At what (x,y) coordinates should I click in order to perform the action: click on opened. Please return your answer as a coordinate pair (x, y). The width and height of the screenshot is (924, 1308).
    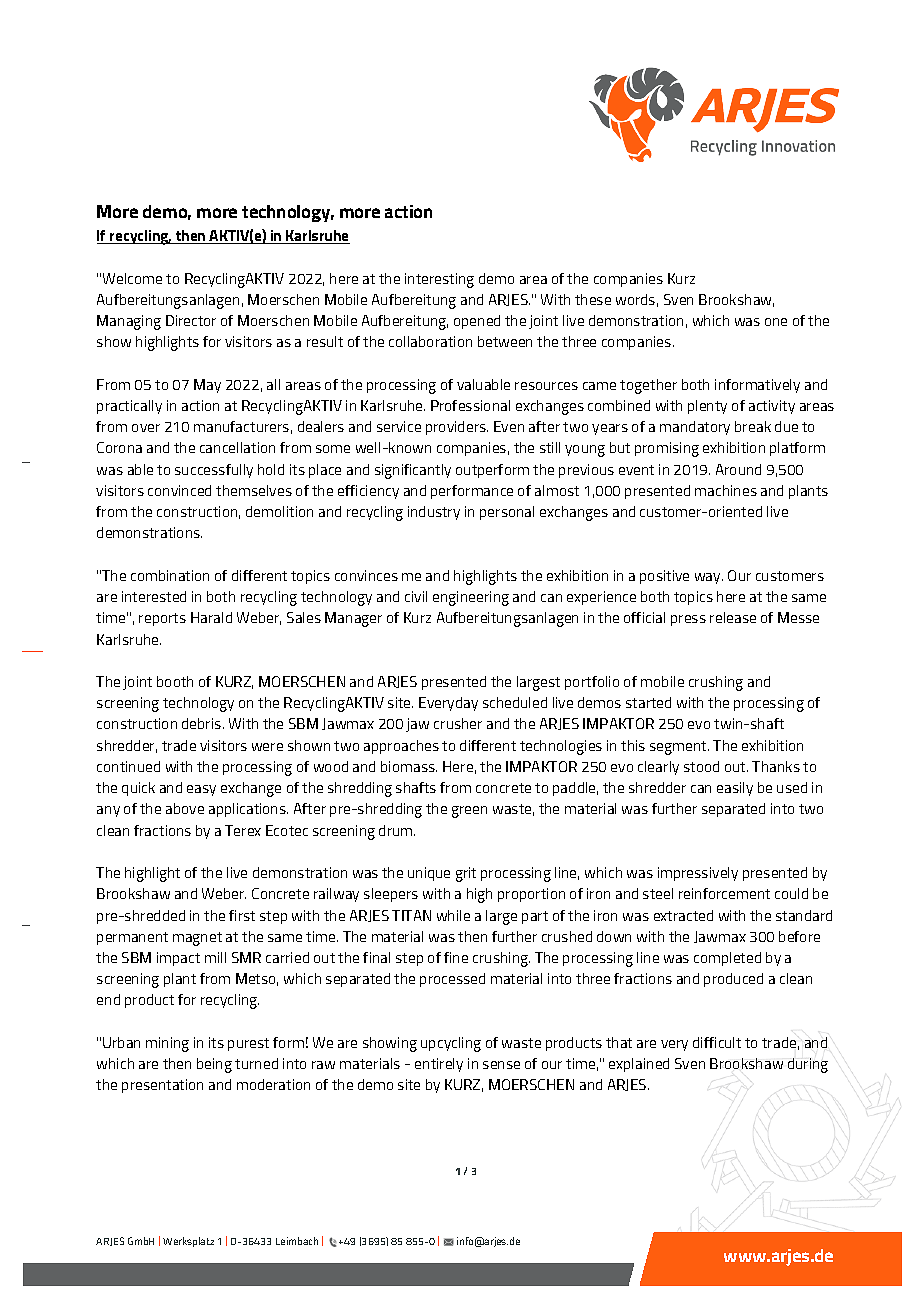
    Looking at the image, I should click on (477, 322).
